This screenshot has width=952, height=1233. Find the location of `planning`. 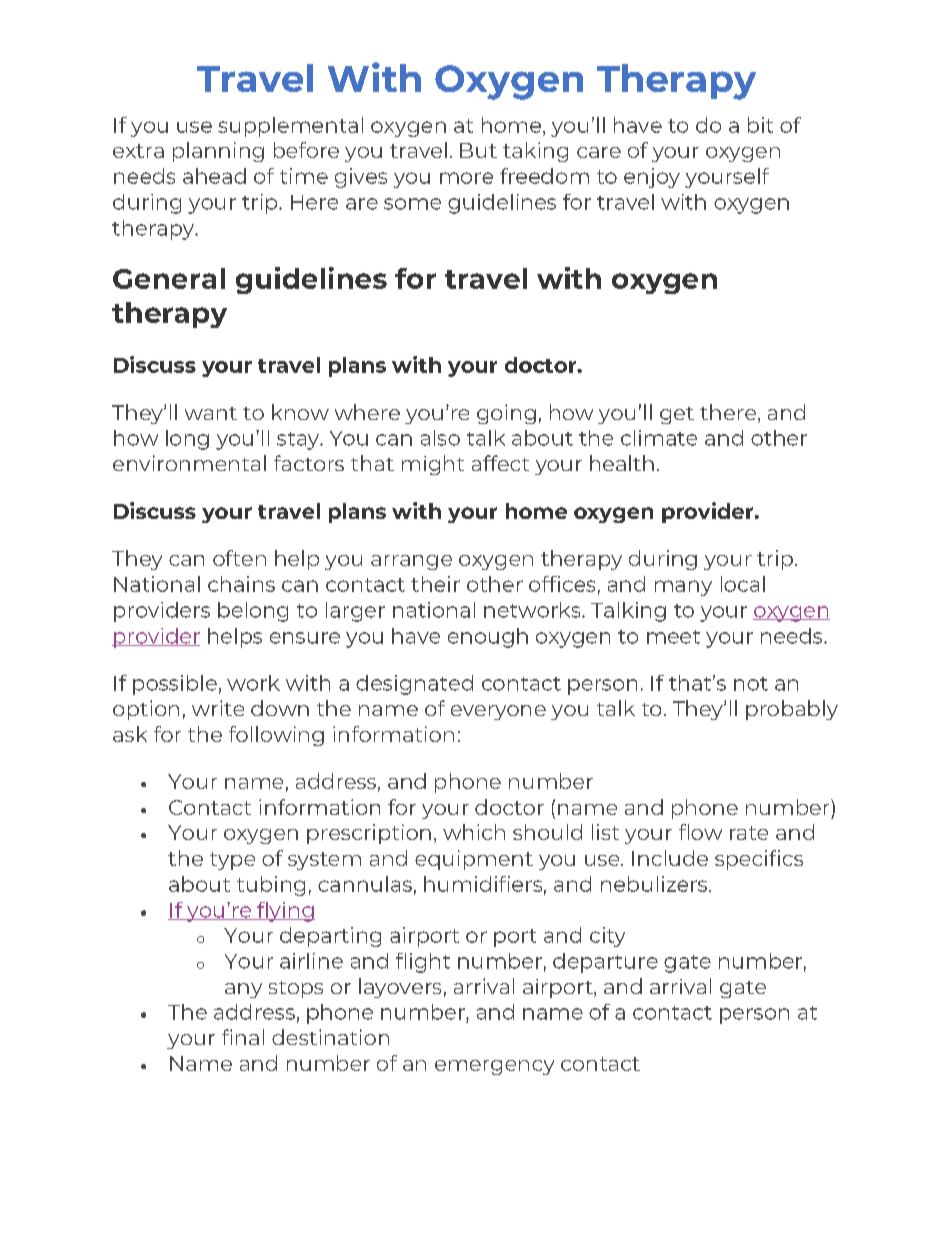

planning is located at coordinates (218, 152).
